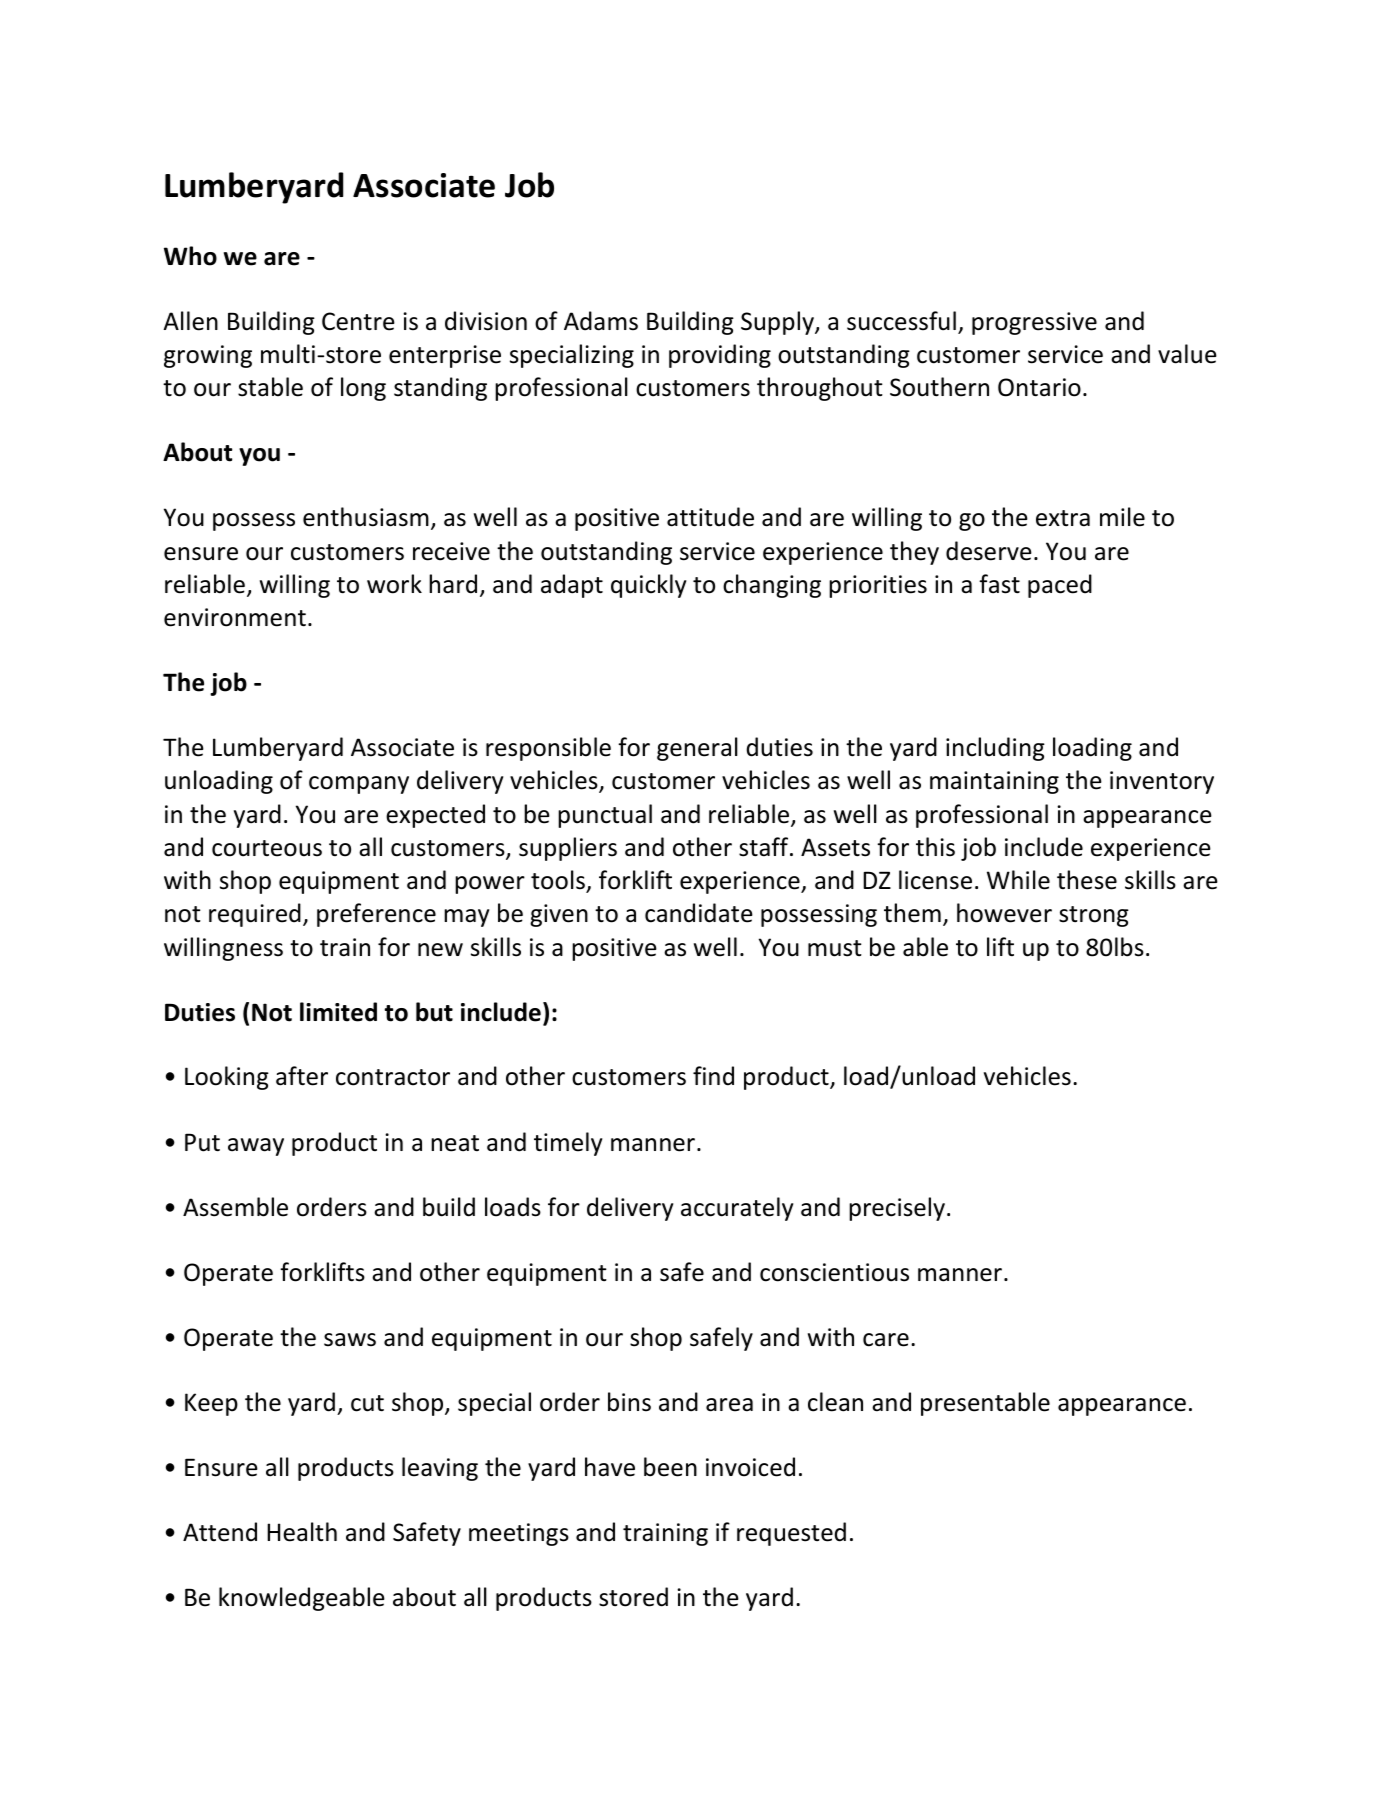  What do you see at coordinates (670, 1467) in the screenshot?
I see `been` at bounding box center [670, 1467].
